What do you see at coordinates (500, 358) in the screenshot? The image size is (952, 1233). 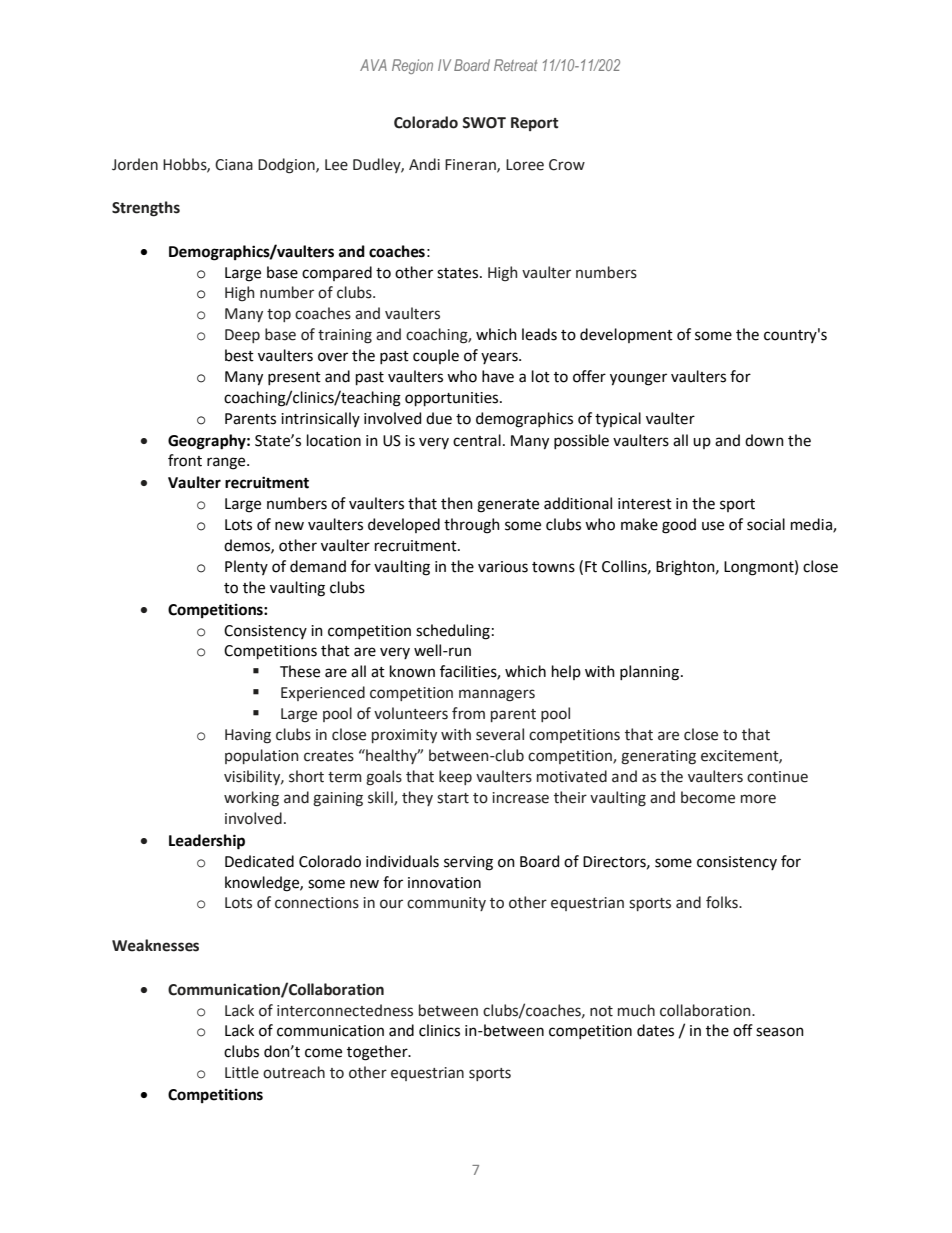 I see `years` at bounding box center [500, 358].
